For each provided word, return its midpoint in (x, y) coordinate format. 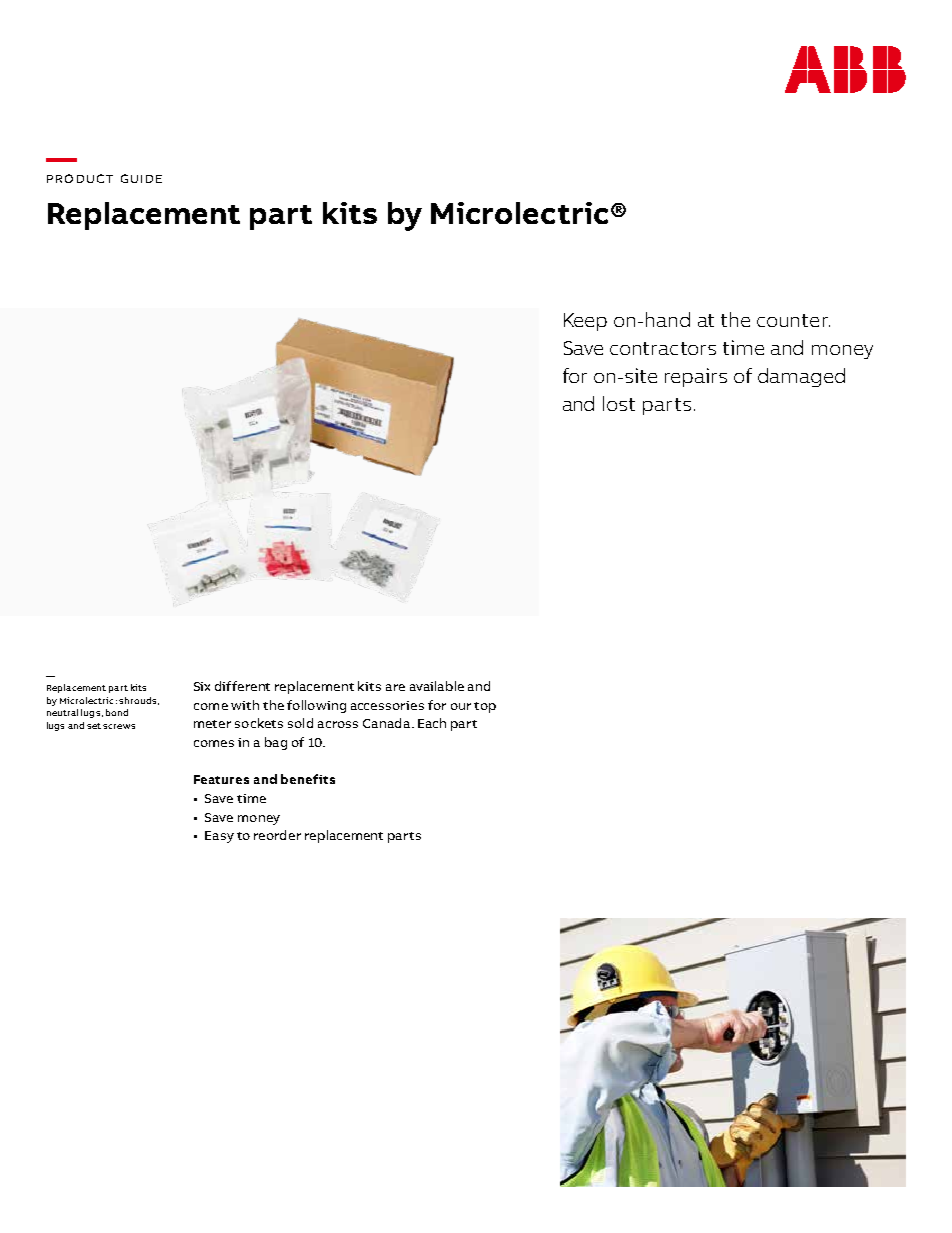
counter (793, 320)
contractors (663, 348)
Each (432, 723)
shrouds (137, 700)
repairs (696, 377)
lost (619, 403)
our (461, 706)
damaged (801, 377)
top (485, 707)
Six (202, 686)
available (437, 686)
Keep (585, 322)
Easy (219, 837)
